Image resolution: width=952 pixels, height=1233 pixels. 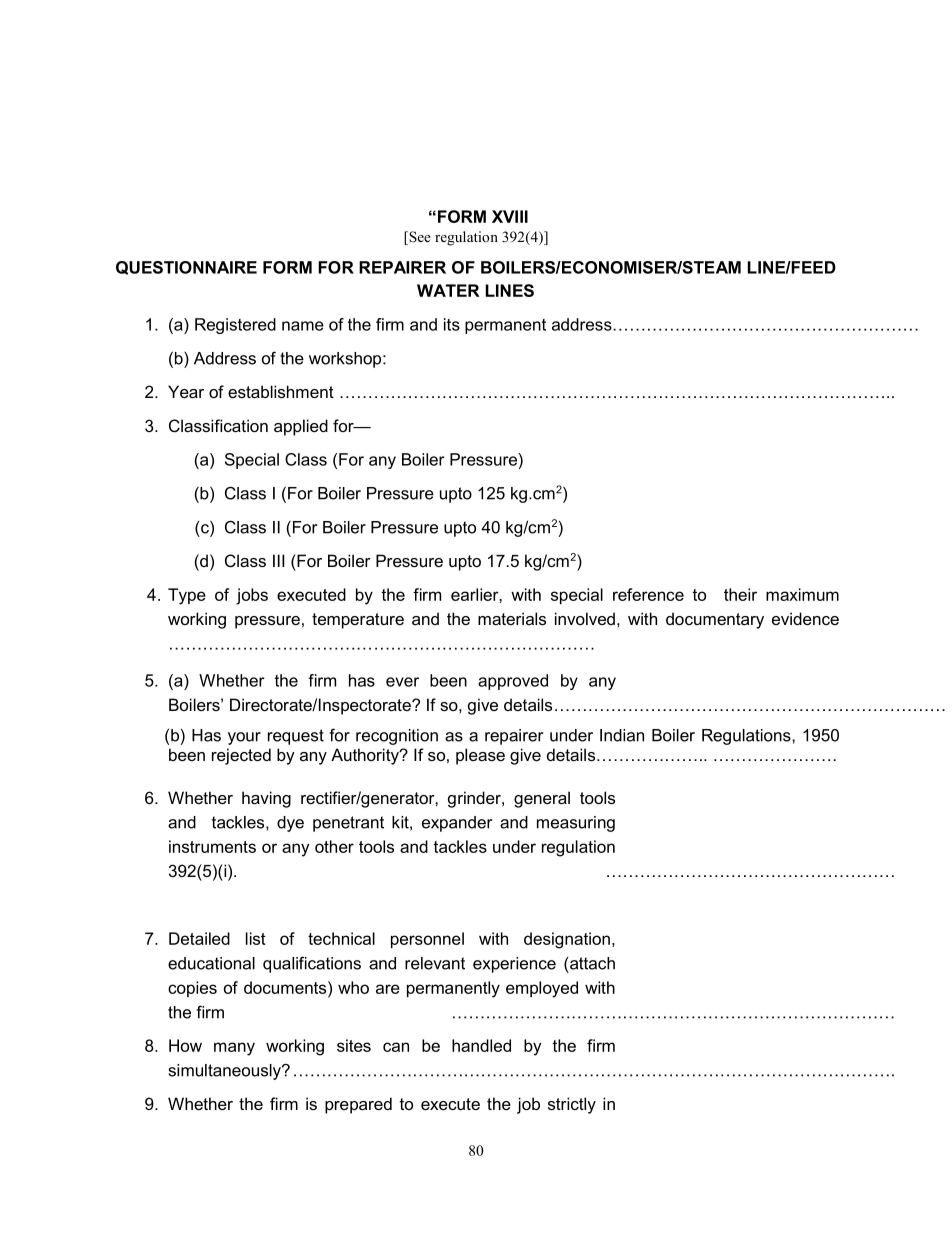 What do you see at coordinates (252, 596) in the screenshot?
I see `jobs` at bounding box center [252, 596].
